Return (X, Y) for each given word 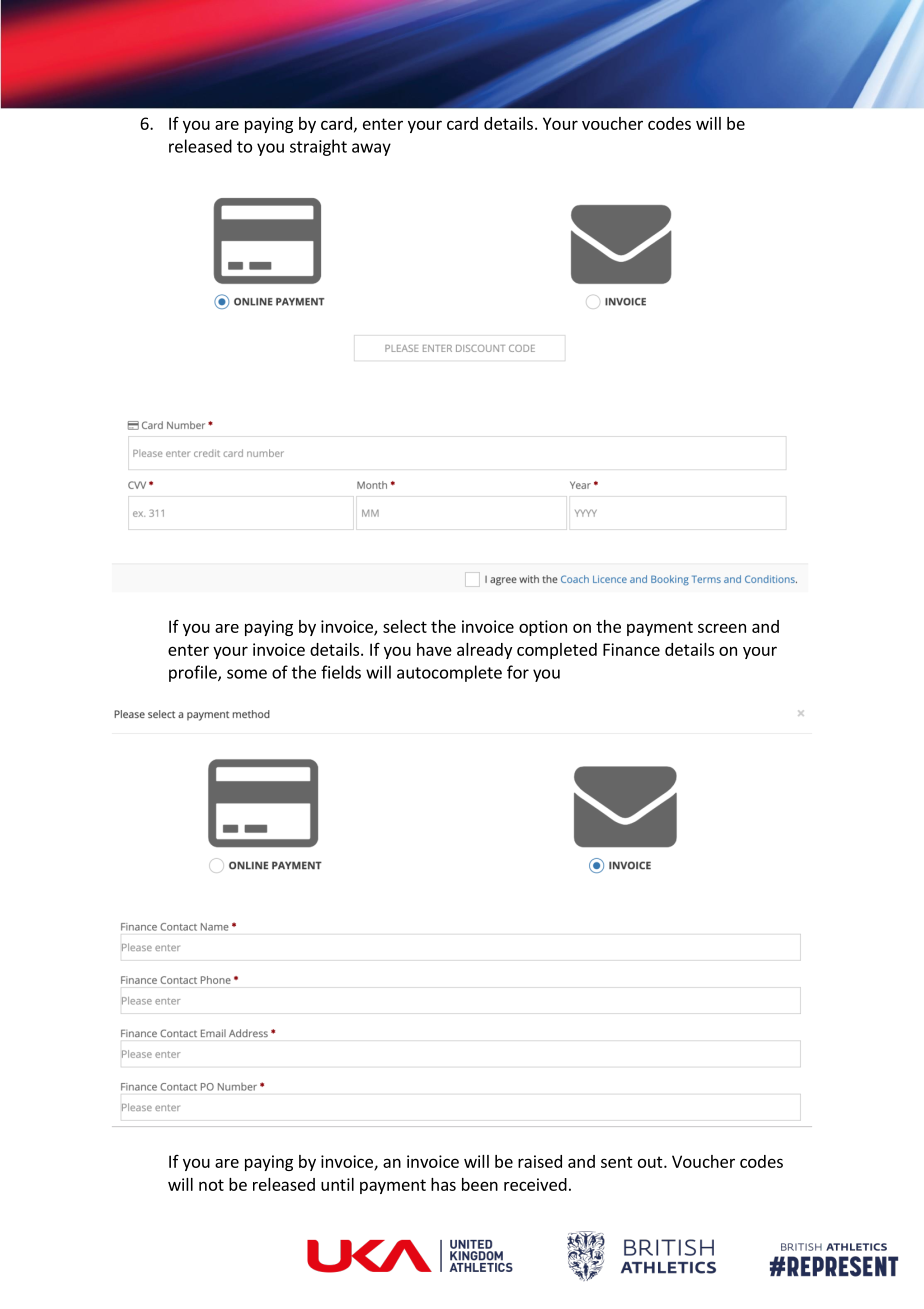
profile (194, 673)
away (371, 149)
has (443, 1184)
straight (318, 147)
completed (557, 651)
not (211, 1185)
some (247, 674)
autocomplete (449, 673)
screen (722, 628)
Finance (631, 649)
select (405, 626)
